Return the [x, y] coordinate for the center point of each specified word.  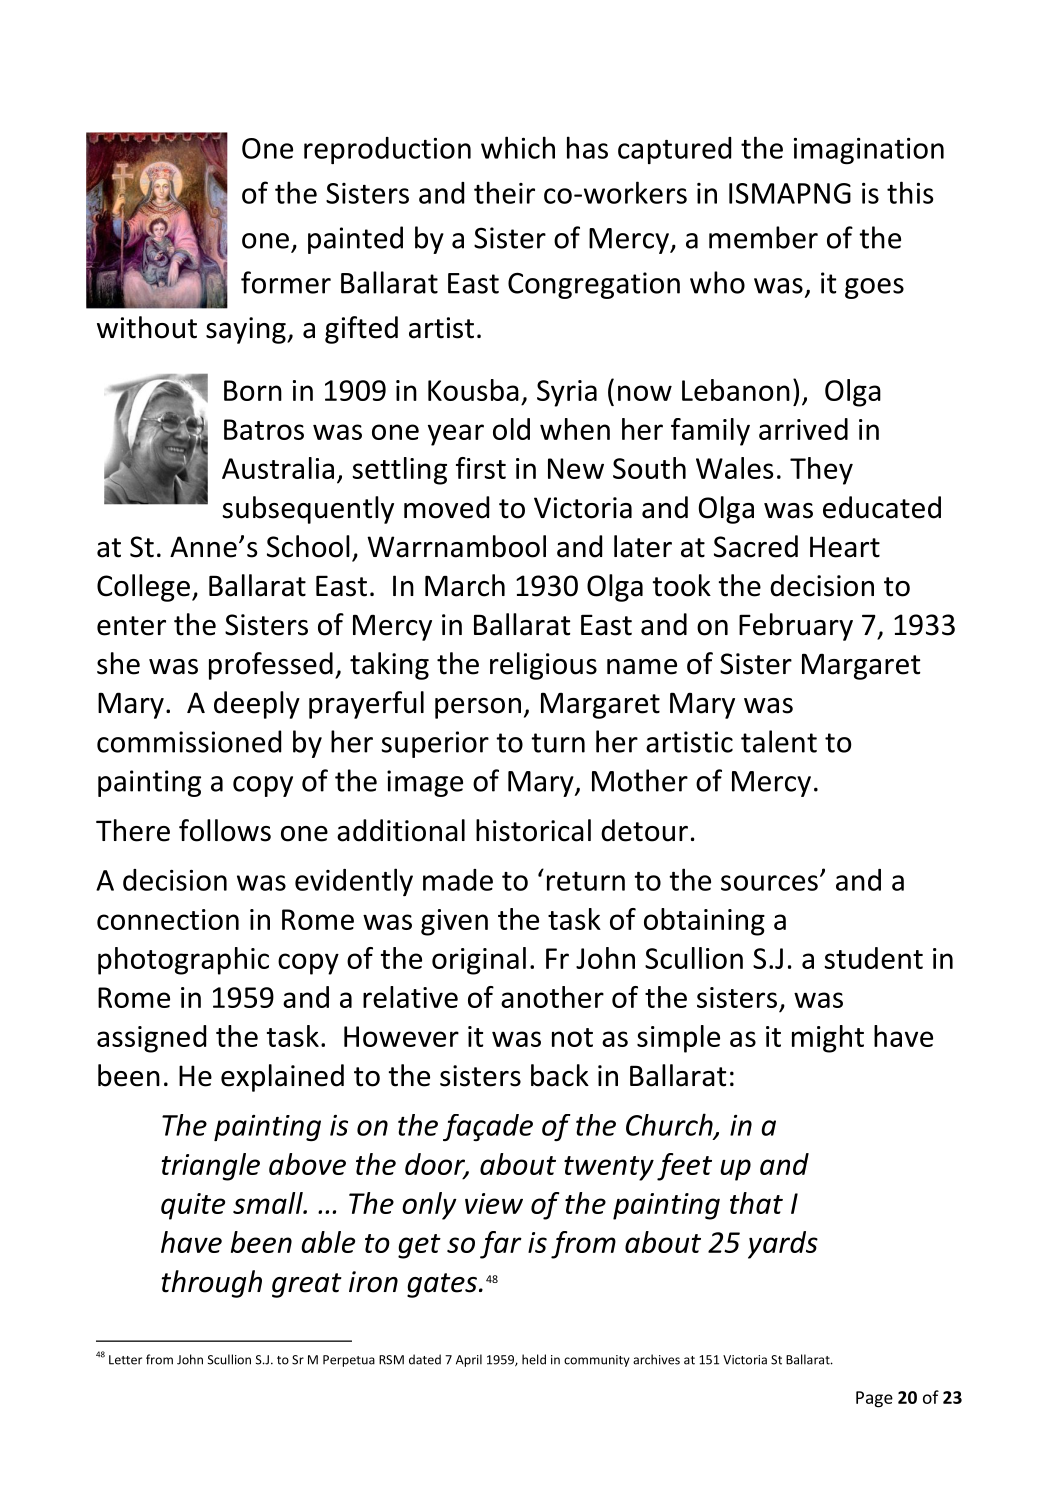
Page [874, 1399]
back [560, 1075]
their [504, 192]
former [286, 282]
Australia [278, 468]
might [828, 1039]
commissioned [189, 741]
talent [779, 741]
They [821, 471]
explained [282, 1078]
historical [533, 830]
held [534, 1359]
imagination [869, 151]
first [481, 468]
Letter [125, 1360]
